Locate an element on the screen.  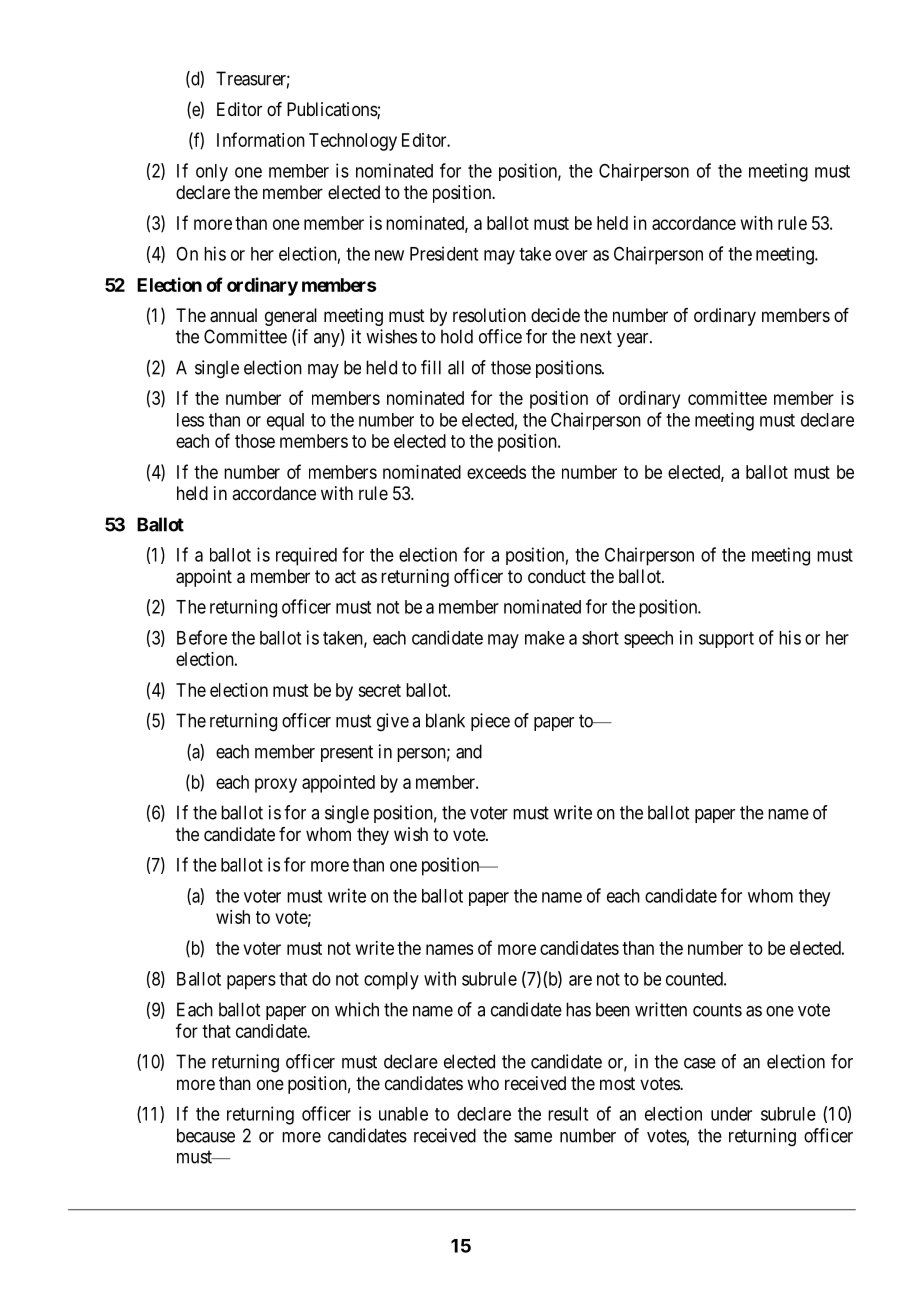
required is located at coordinates (306, 556).
